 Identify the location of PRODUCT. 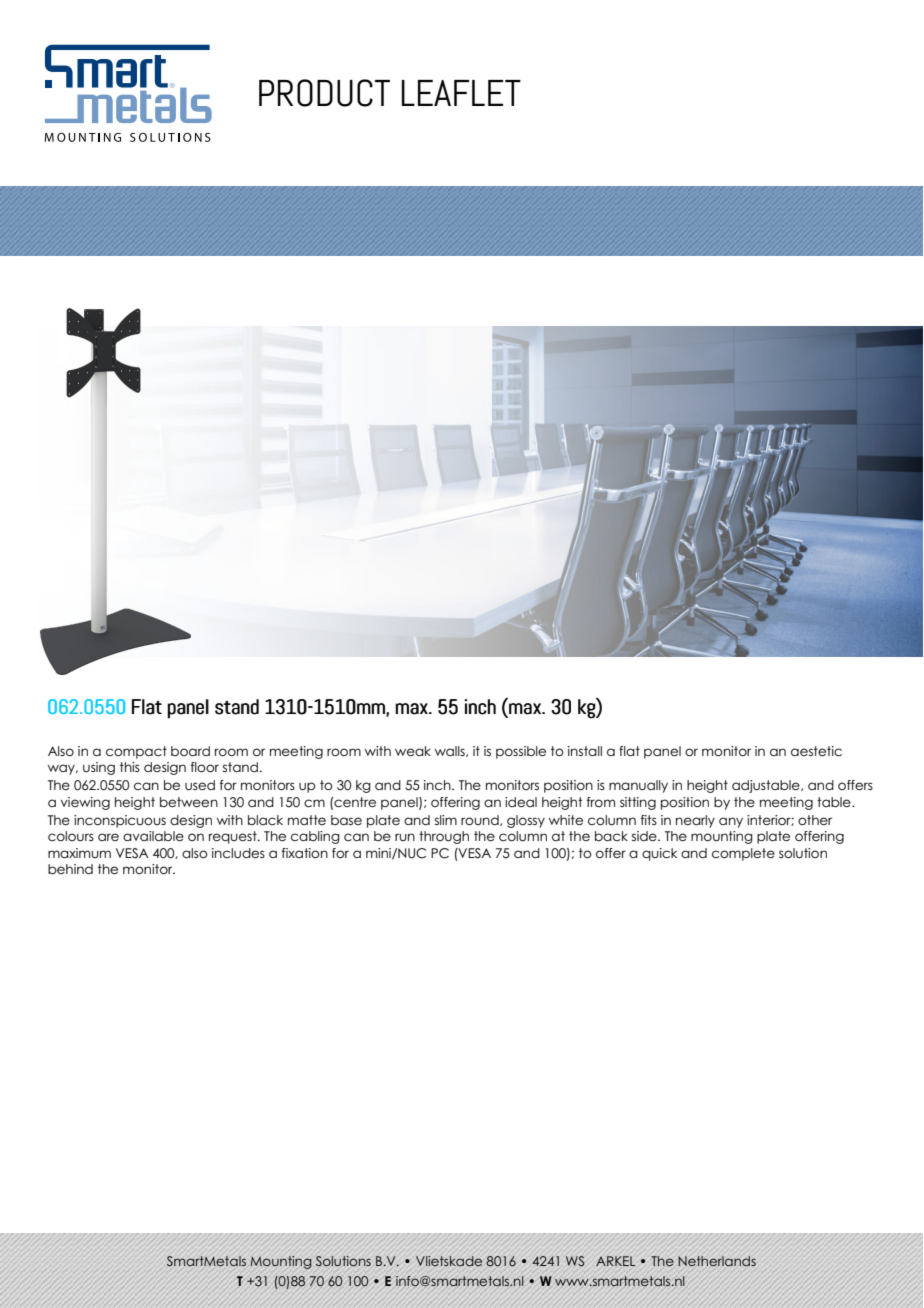
(324, 93).
